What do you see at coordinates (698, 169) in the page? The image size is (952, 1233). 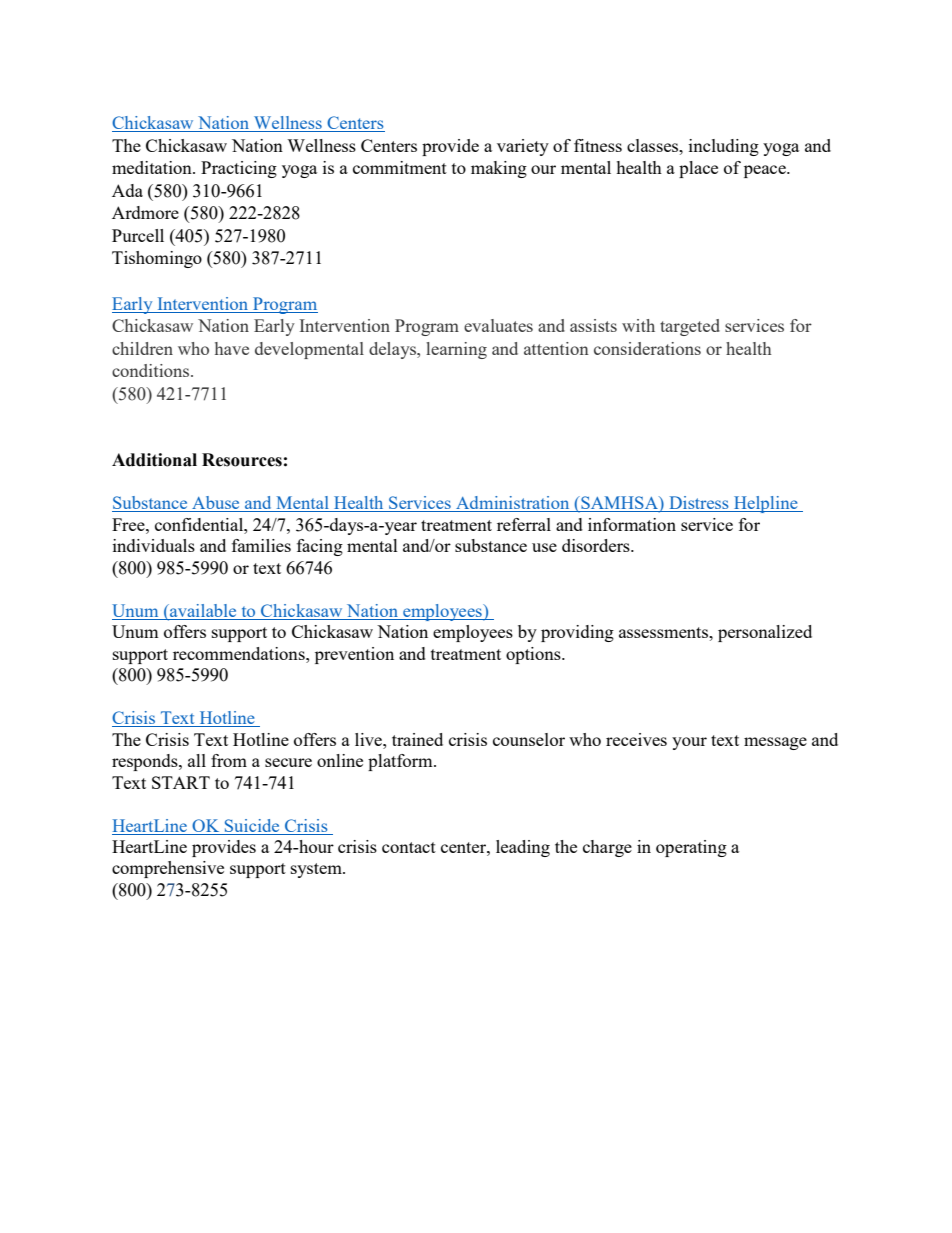 I see `place` at bounding box center [698, 169].
